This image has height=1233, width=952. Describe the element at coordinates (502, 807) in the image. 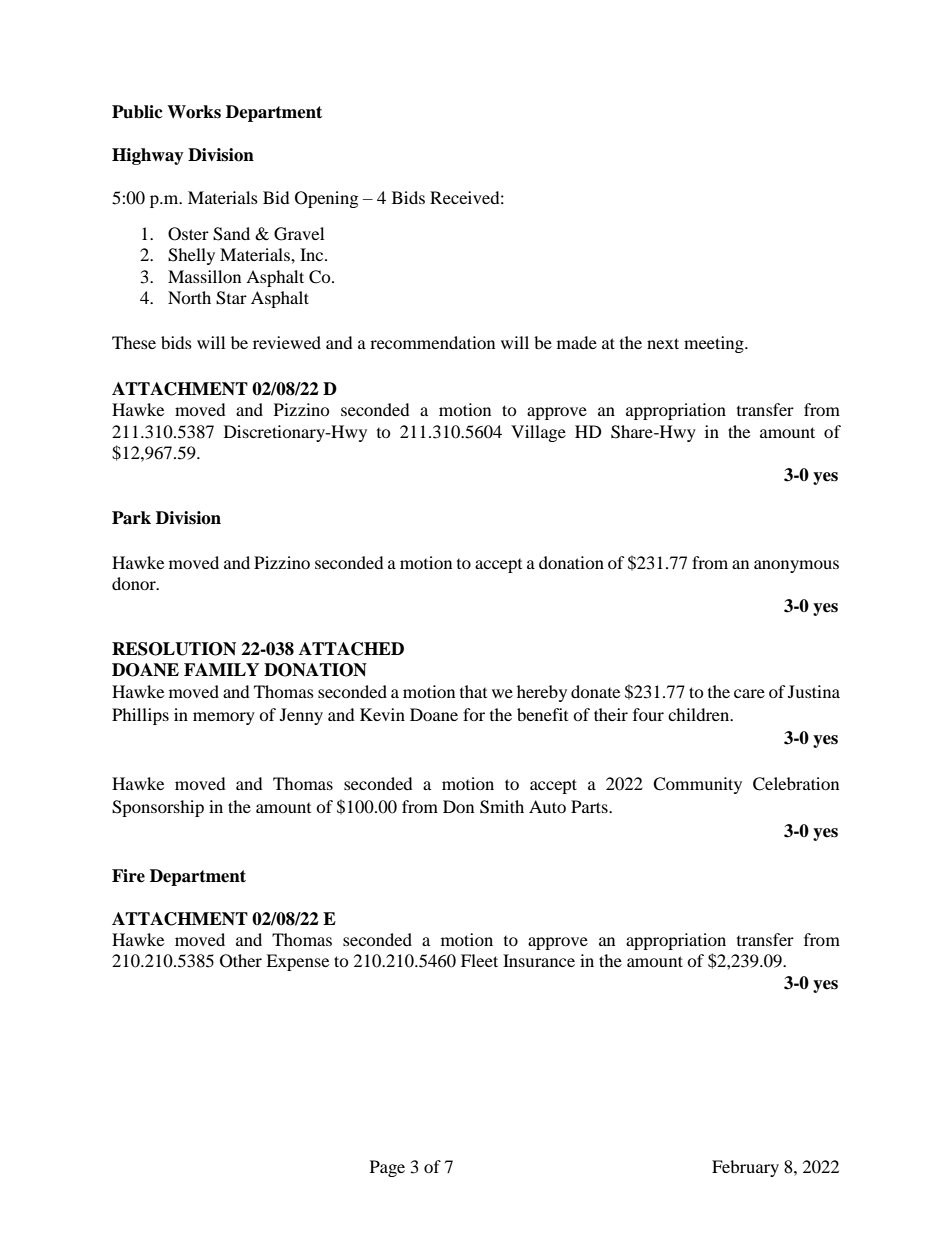

I see `Smith` at that location.
